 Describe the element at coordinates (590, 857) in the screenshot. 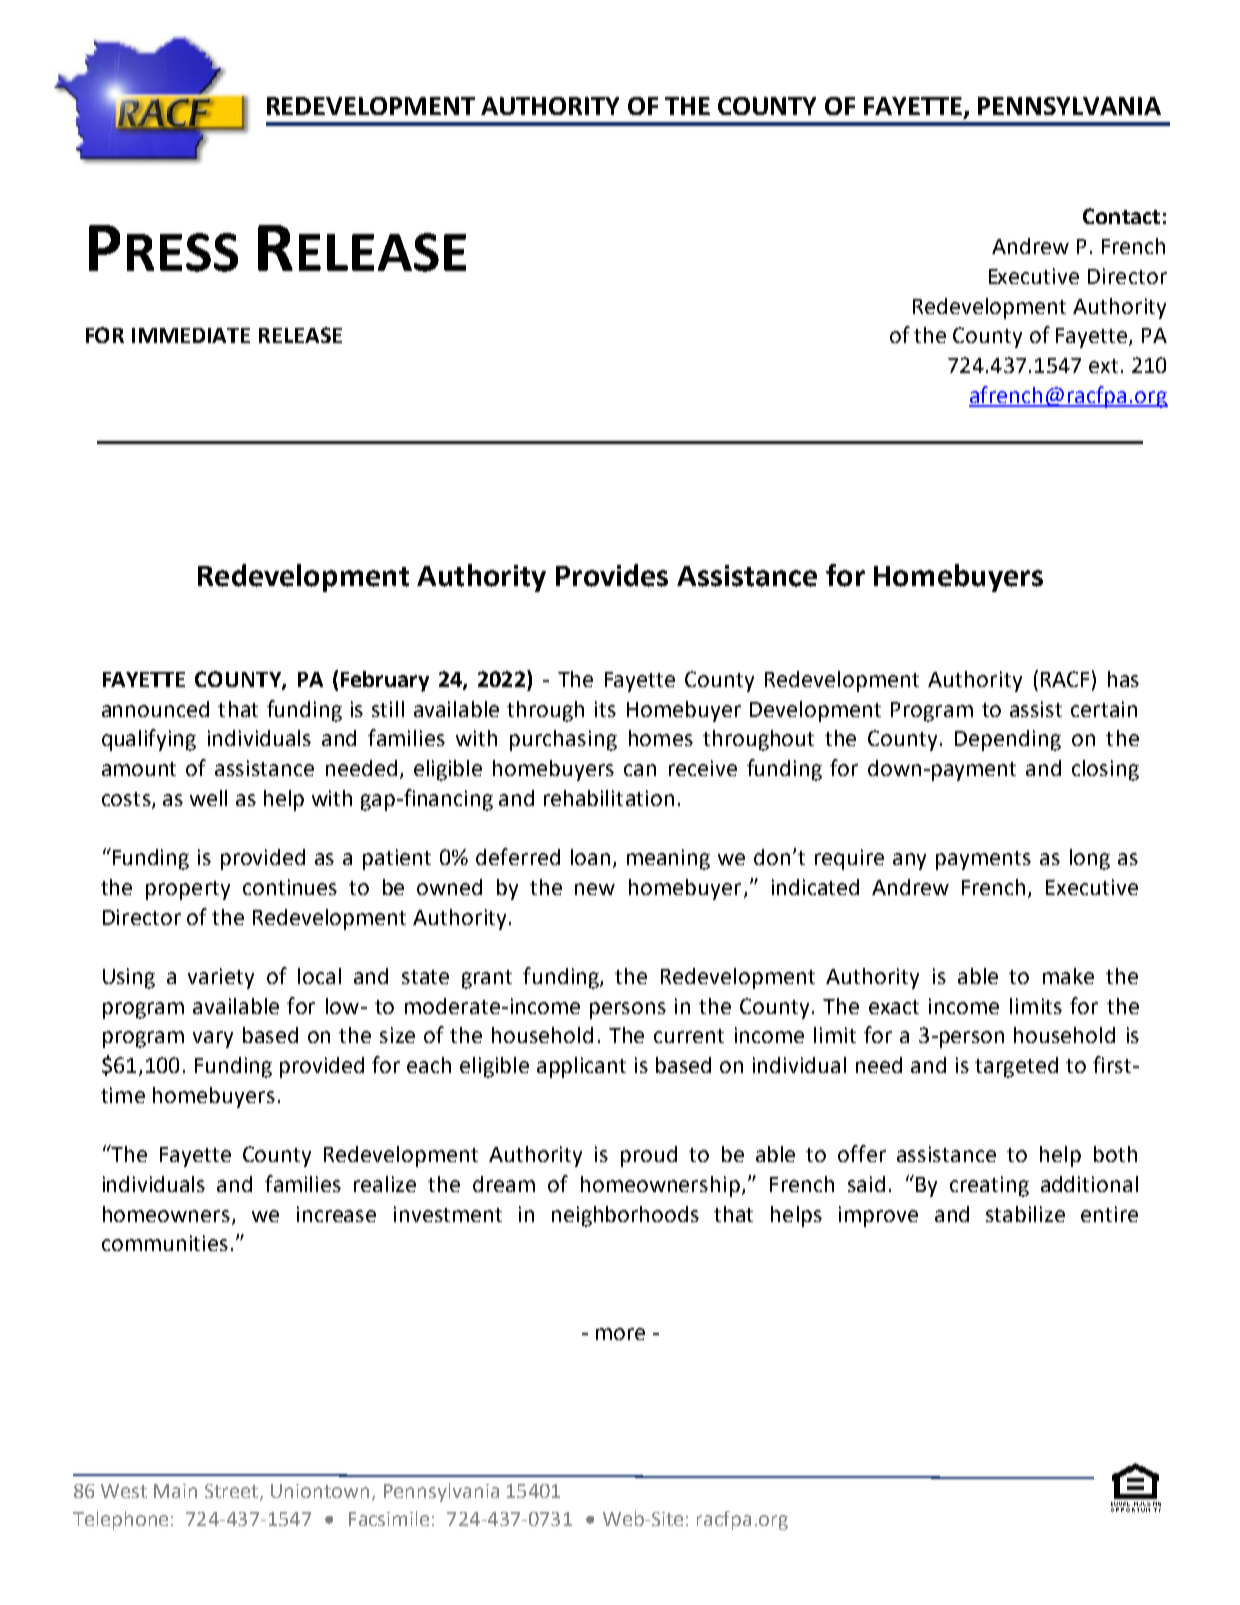

I see `loan` at that location.
